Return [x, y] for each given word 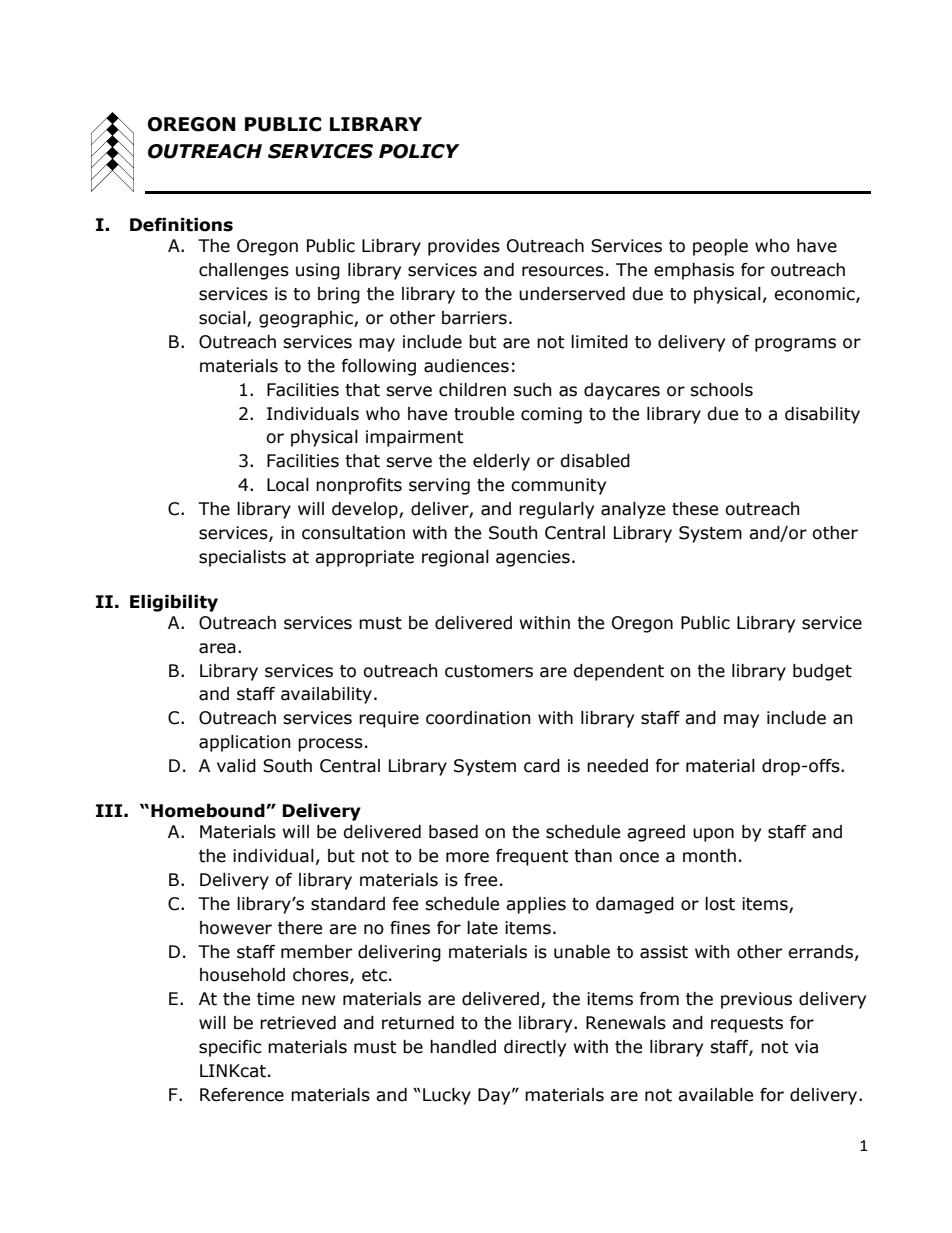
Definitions [181, 225]
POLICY [419, 151]
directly [535, 1048]
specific [230, 1048]
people [720, 247]
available [715, 1095]
